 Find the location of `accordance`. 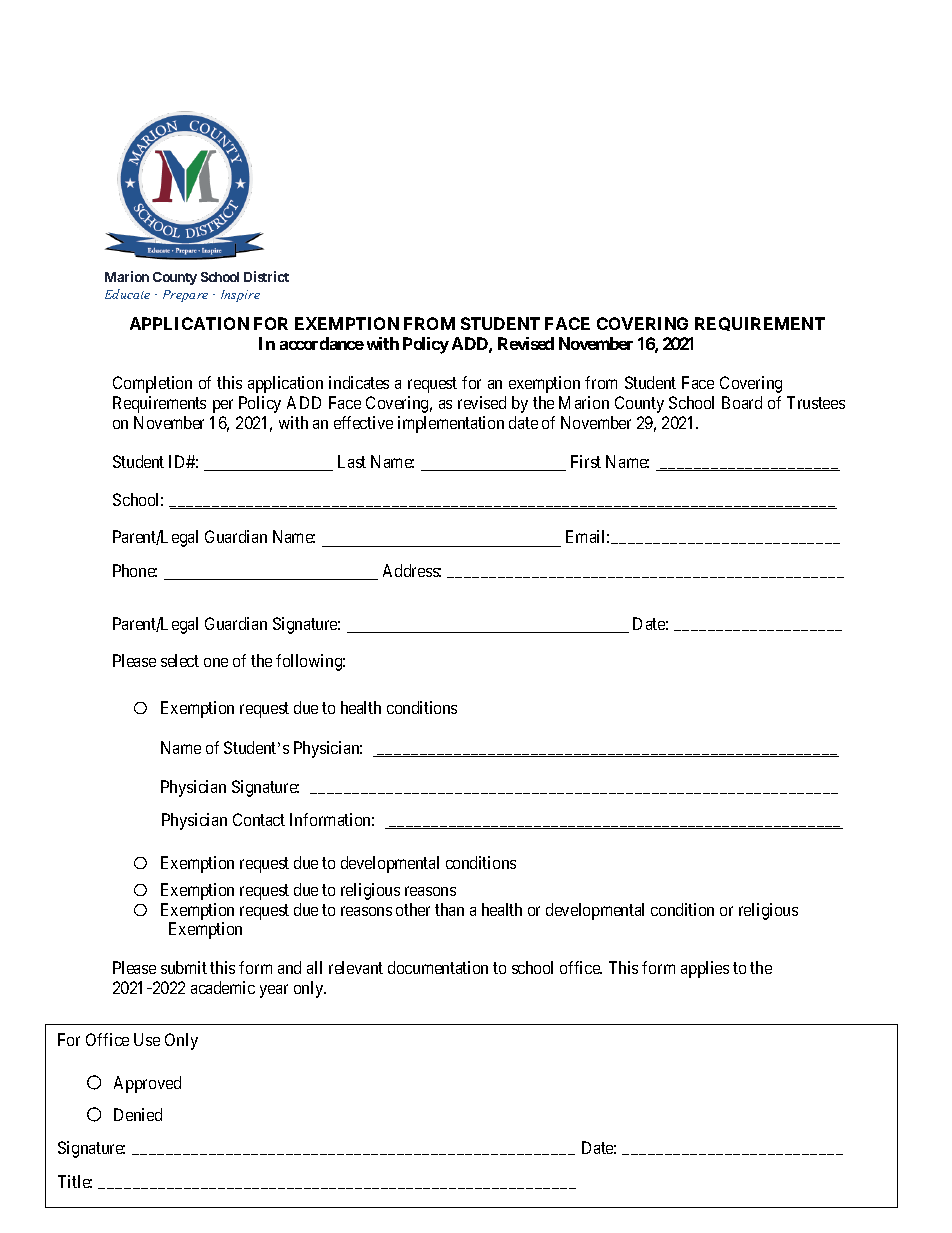

accordance is located at coordinates (322, 343).
